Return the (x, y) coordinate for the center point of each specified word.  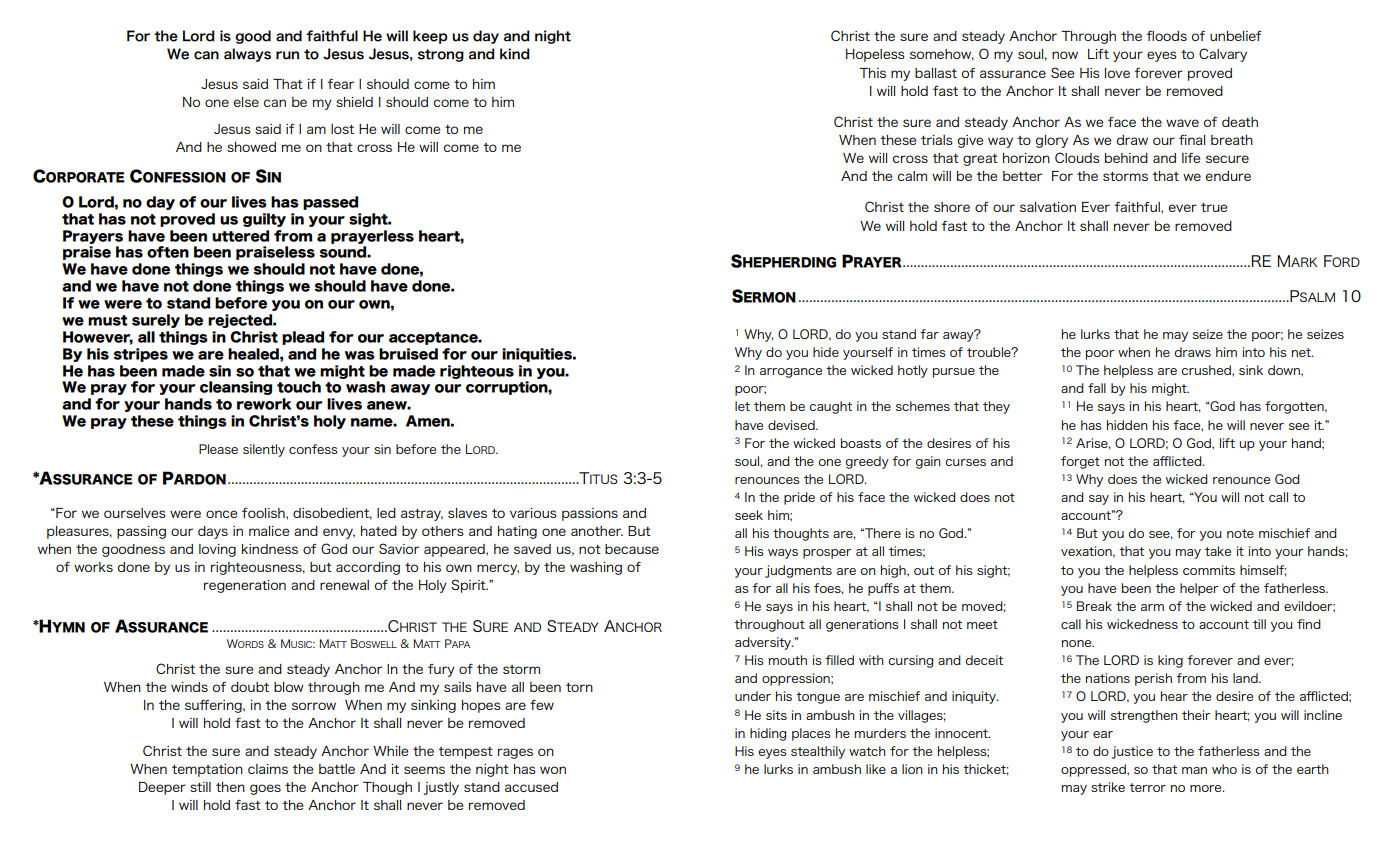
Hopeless (875, 55)
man (1194, 770)
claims (268, 769)
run (287, 55)
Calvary (1223, 55)
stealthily (818, 752)
